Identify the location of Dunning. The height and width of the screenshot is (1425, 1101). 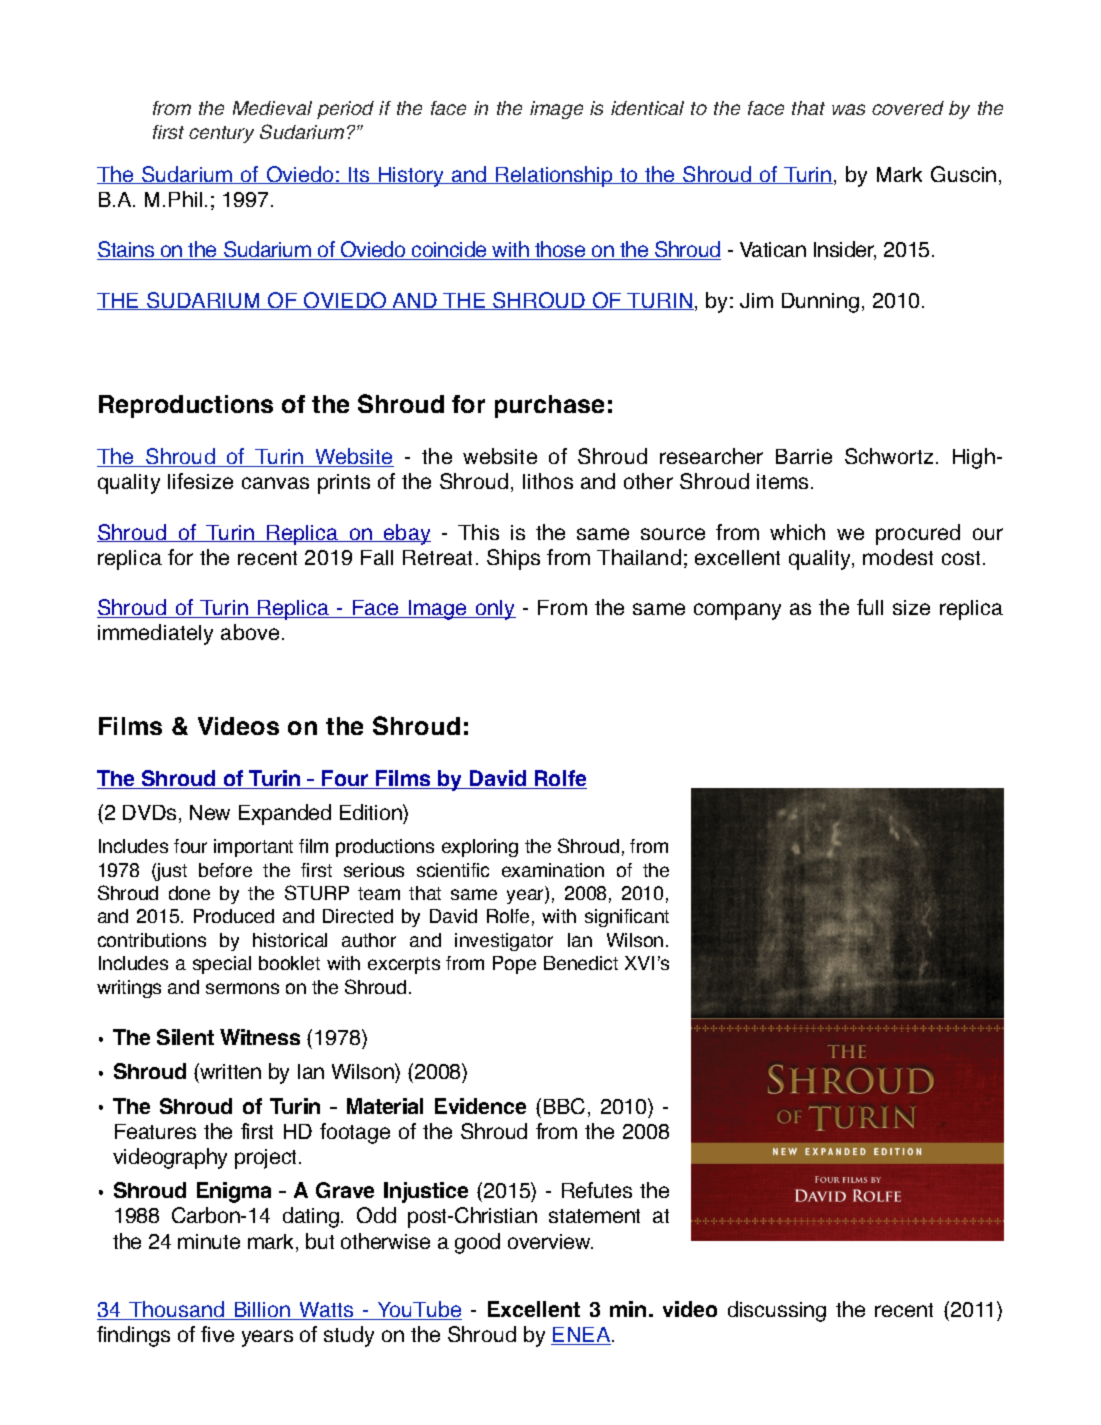
(820, 303).
